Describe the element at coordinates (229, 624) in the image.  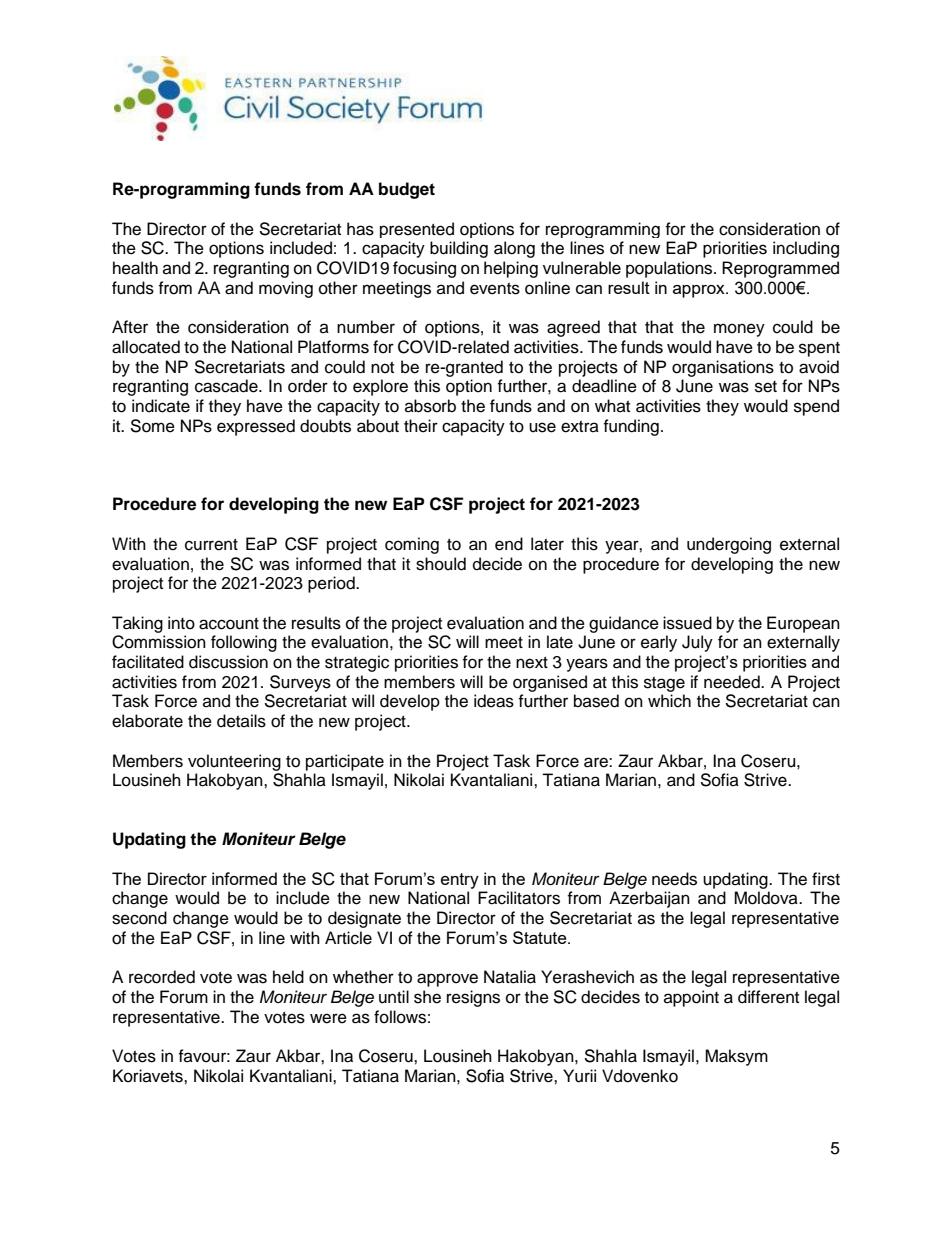
I see `account` at that location.
